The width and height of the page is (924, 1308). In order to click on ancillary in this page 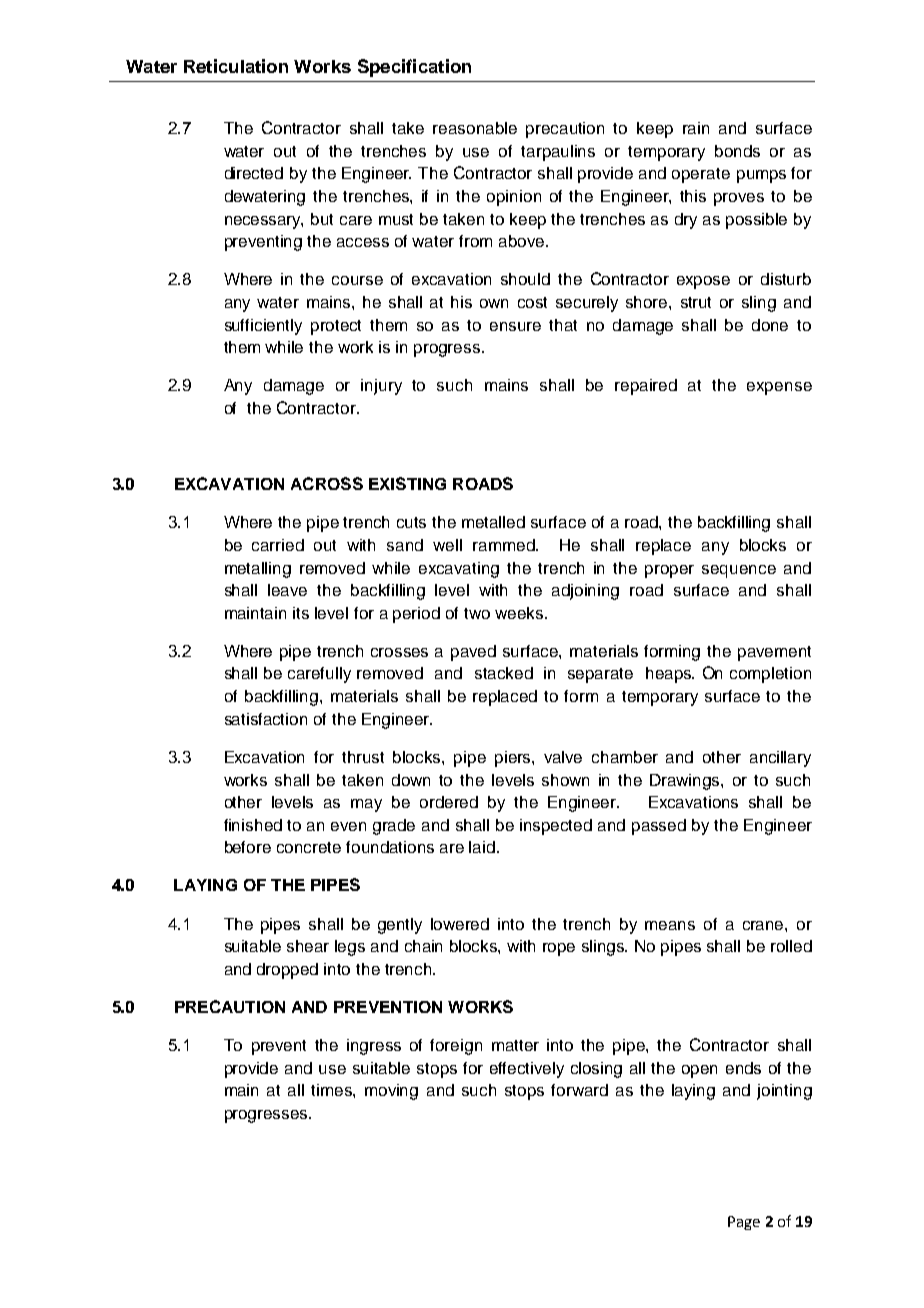, I will do `click(780, 759)`.
